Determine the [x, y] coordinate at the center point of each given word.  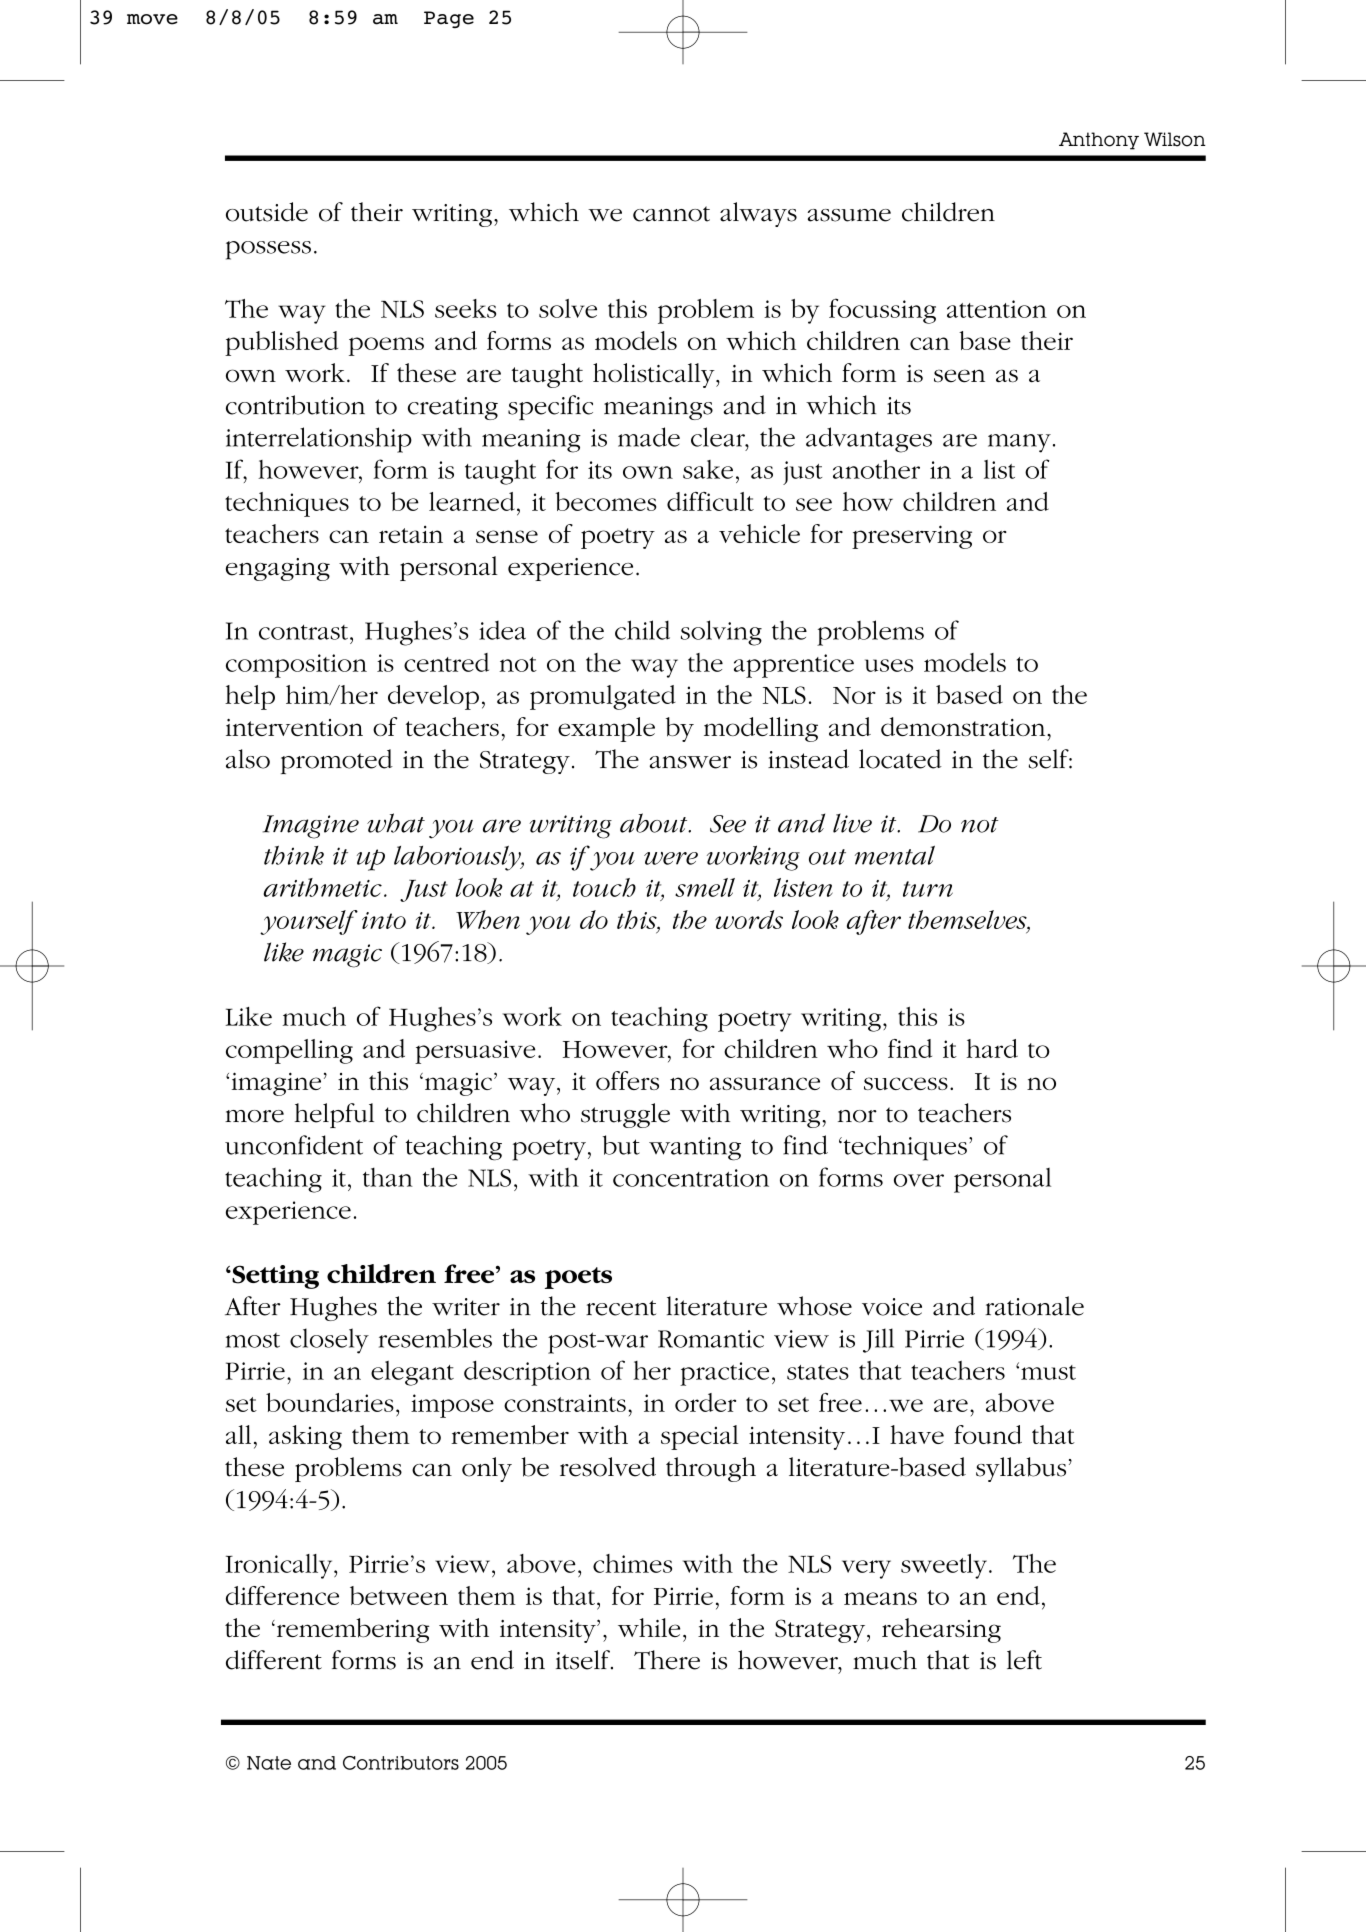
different [274, 1660]
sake [708, 469]
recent [621, 1308]
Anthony [1099, 141]
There [667, 1660]
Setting [274, 1277]
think [294, 855]
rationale [1034, 1306]
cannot [671, 214]
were [671, 858]
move [152, 19]
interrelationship [319, 440]
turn [928, 889]
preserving [912, 537]
